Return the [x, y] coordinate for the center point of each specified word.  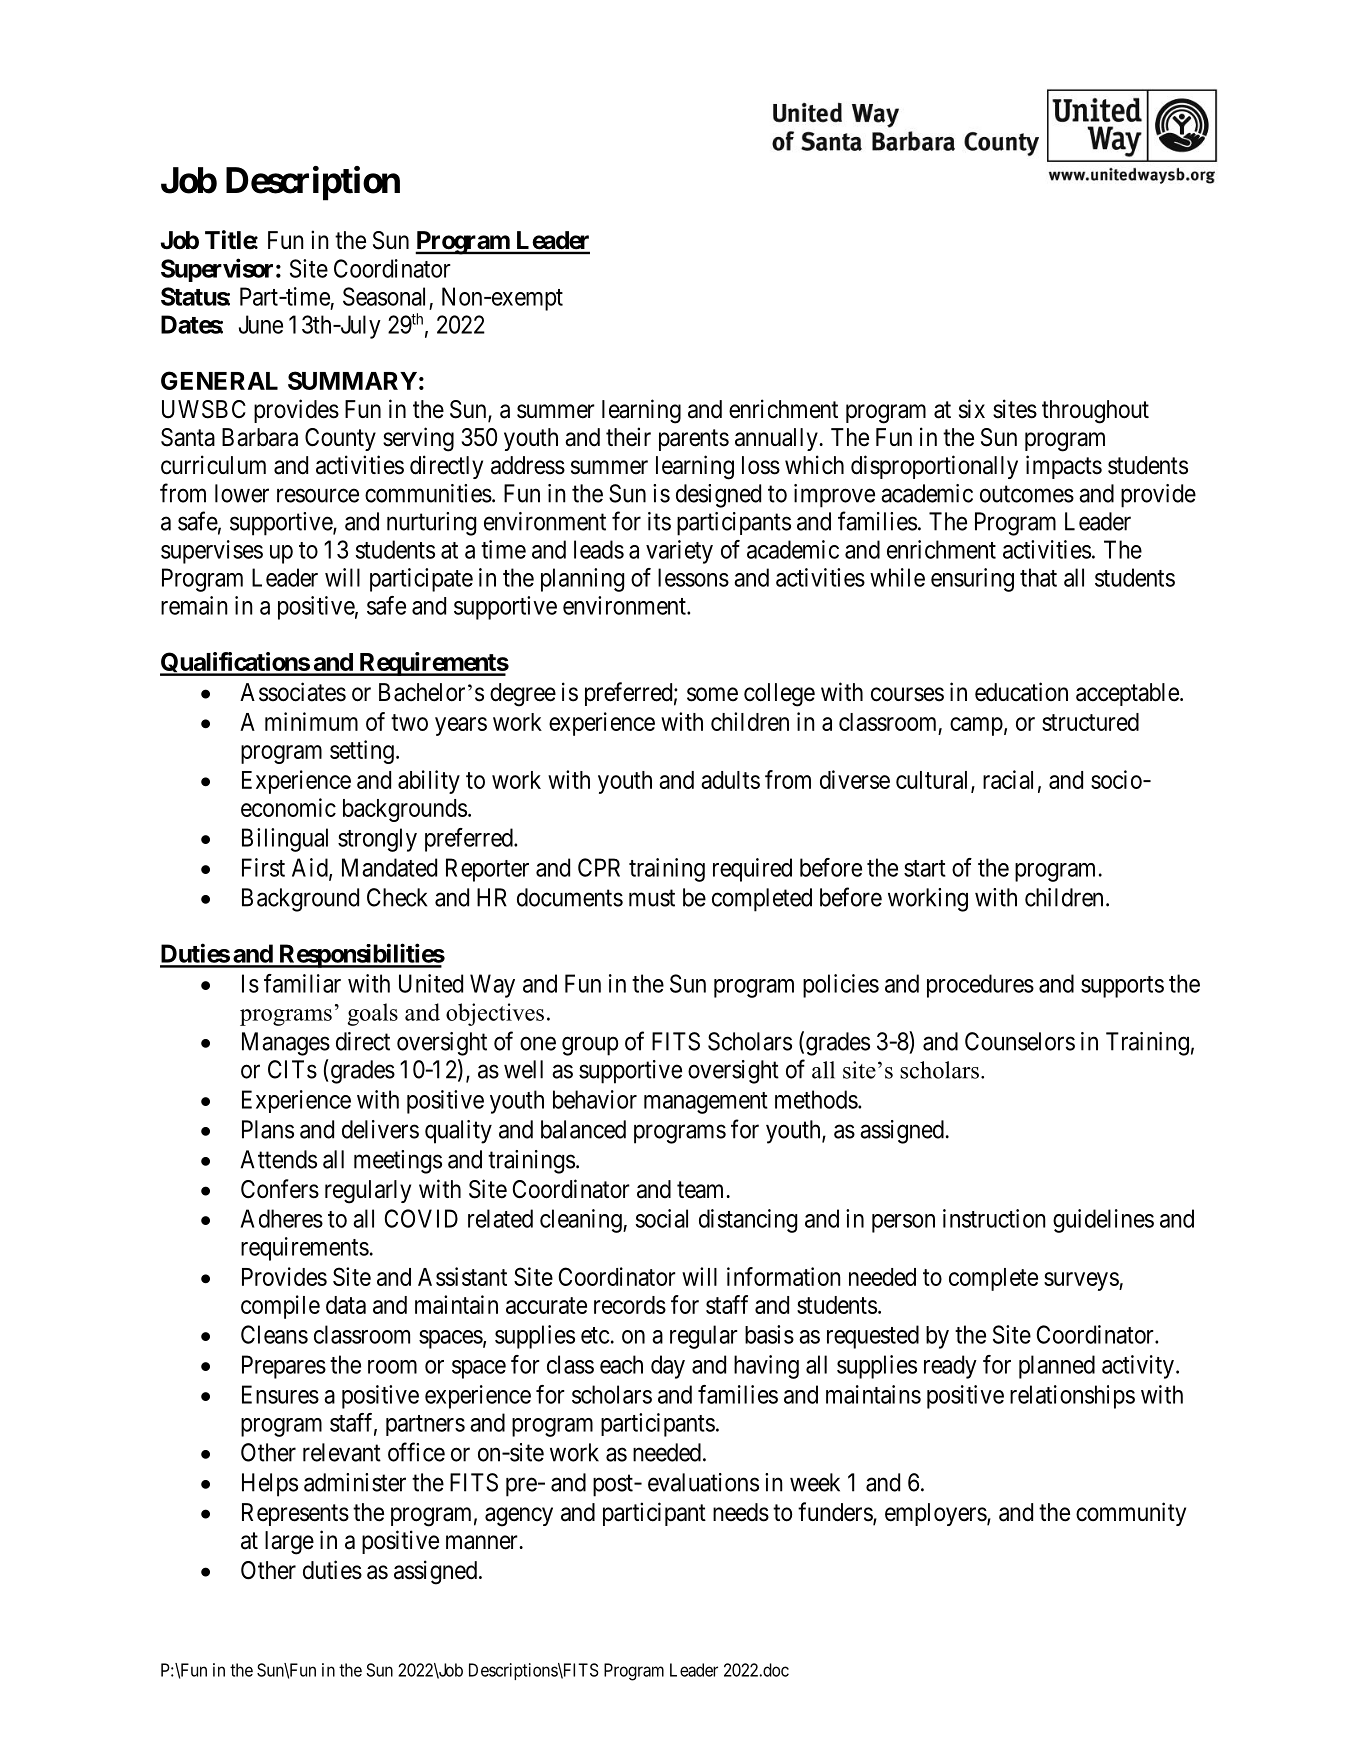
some [712, 694]
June [261, 324]
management [706, 1103]
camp [976, 726]
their [628, 437]
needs [741, 1512]
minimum [311, 721]
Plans [268, 1129]
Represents [295, 1514]
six [972, 409]
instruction [994, 1218]
